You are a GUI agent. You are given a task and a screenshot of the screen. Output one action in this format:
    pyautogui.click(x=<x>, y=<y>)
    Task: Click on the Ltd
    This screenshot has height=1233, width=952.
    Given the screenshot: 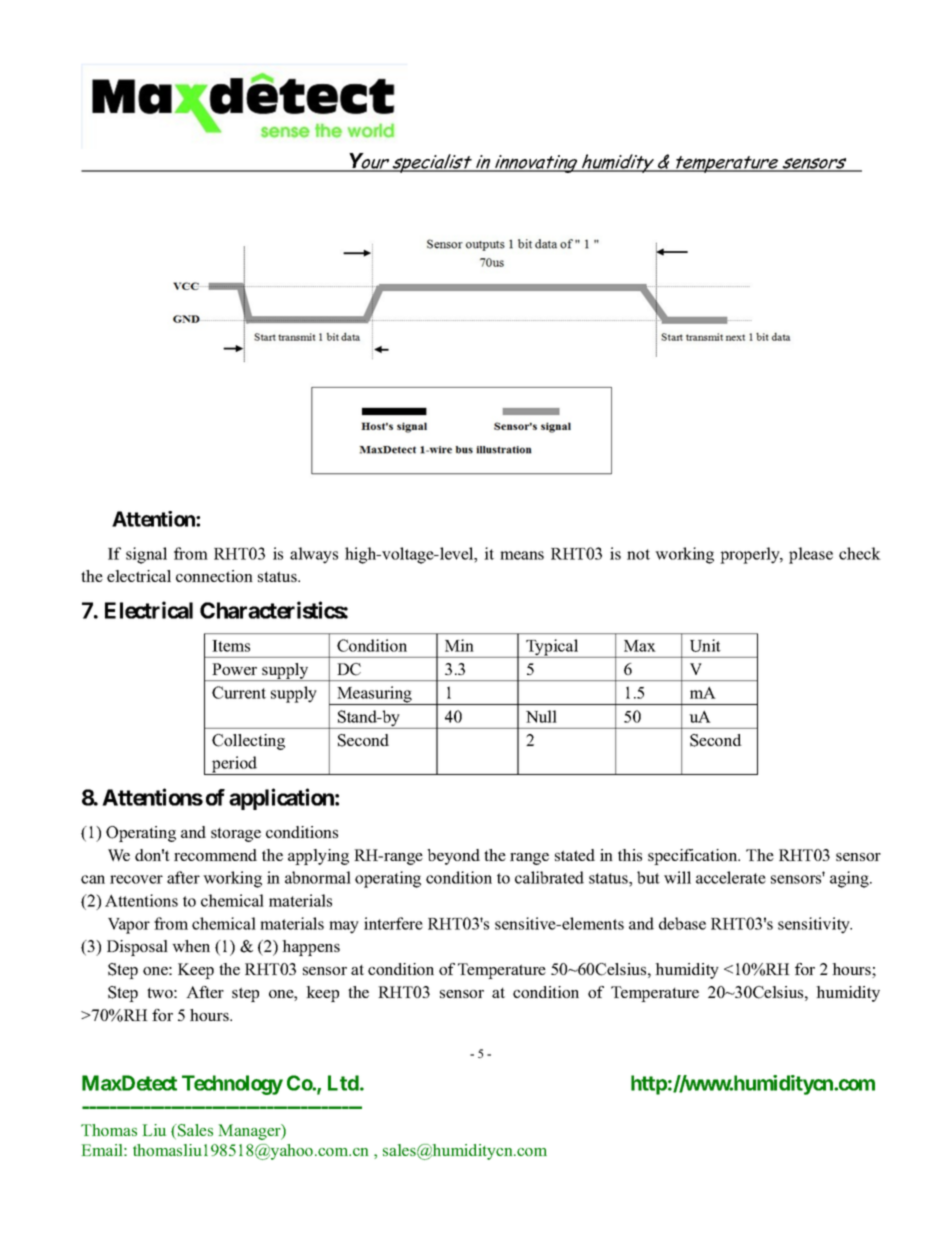 What is the action you would take?
    pyautogui.click(x=344, y=1083)
